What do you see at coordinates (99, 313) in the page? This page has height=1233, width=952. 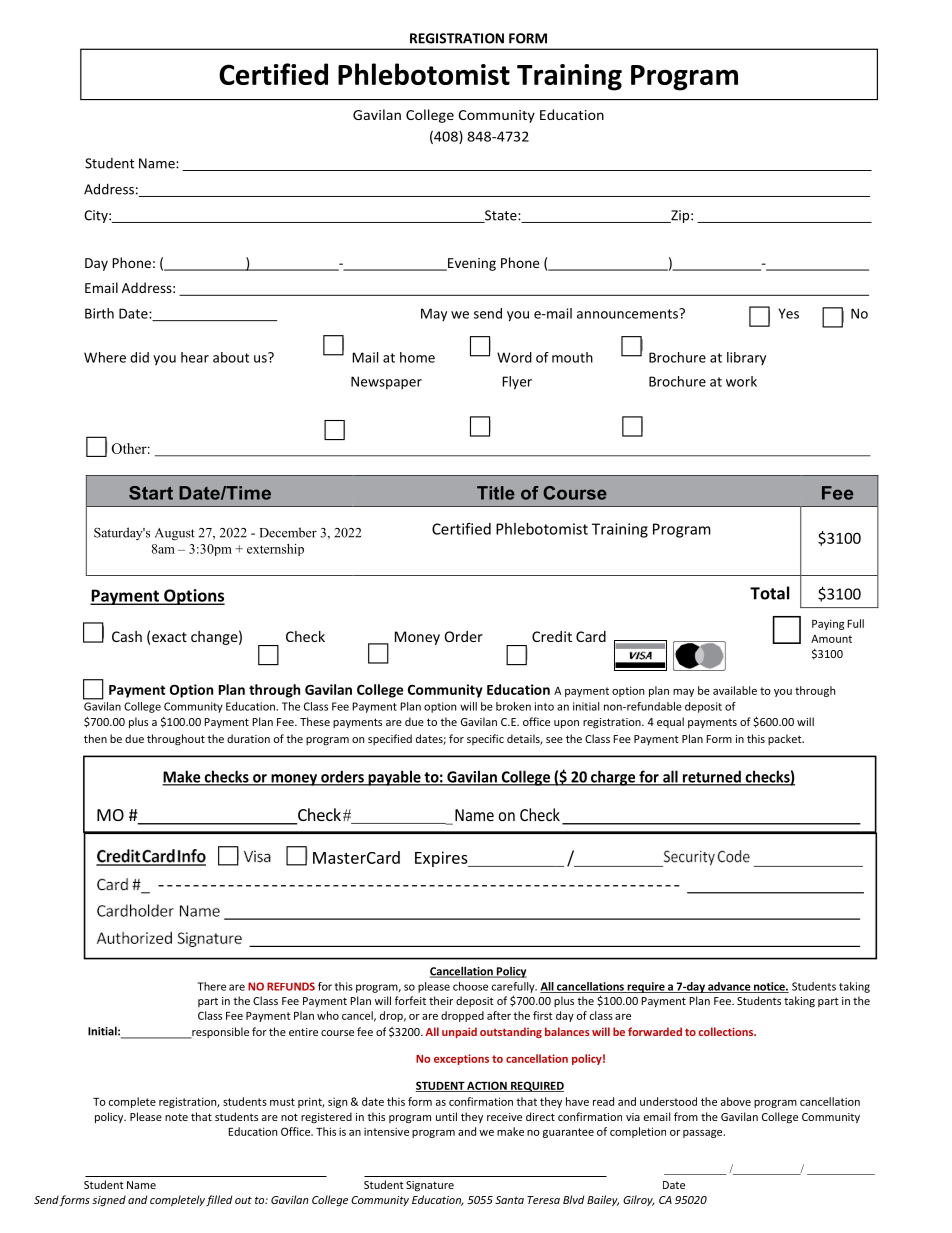 I see `Birth` at bounding box center [99, 313].
